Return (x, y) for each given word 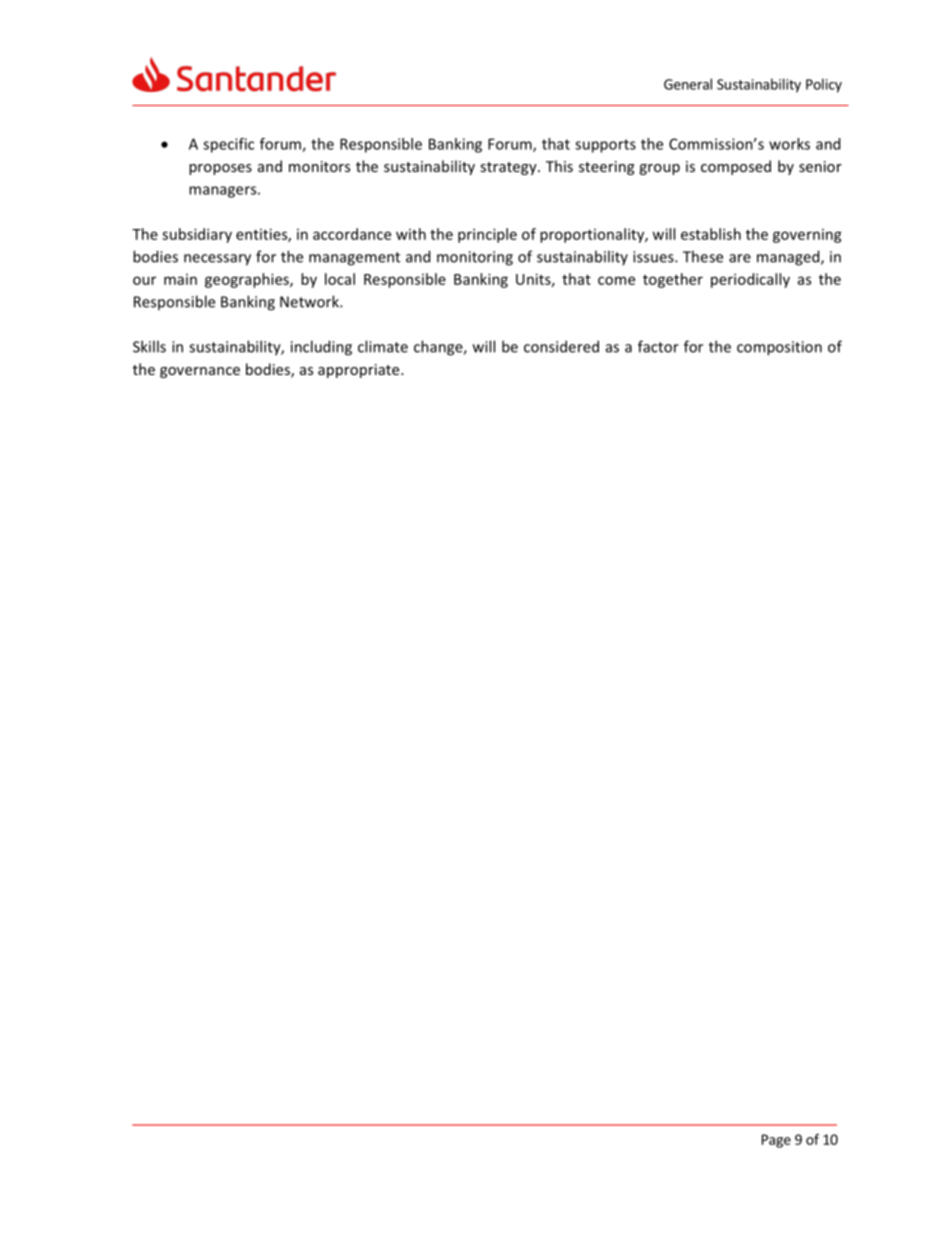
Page (776, 1141)
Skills (149, 346)
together (673, 280)
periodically (750, 280)
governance (200, 372)
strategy (509, 168)
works (789, 144)
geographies (248, 280)
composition (779, 348)
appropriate (360, 371)
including (321, 348)
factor (658, 346)
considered (561, 346)
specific (228, 145)
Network (310, 301)
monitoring (475, 258)
